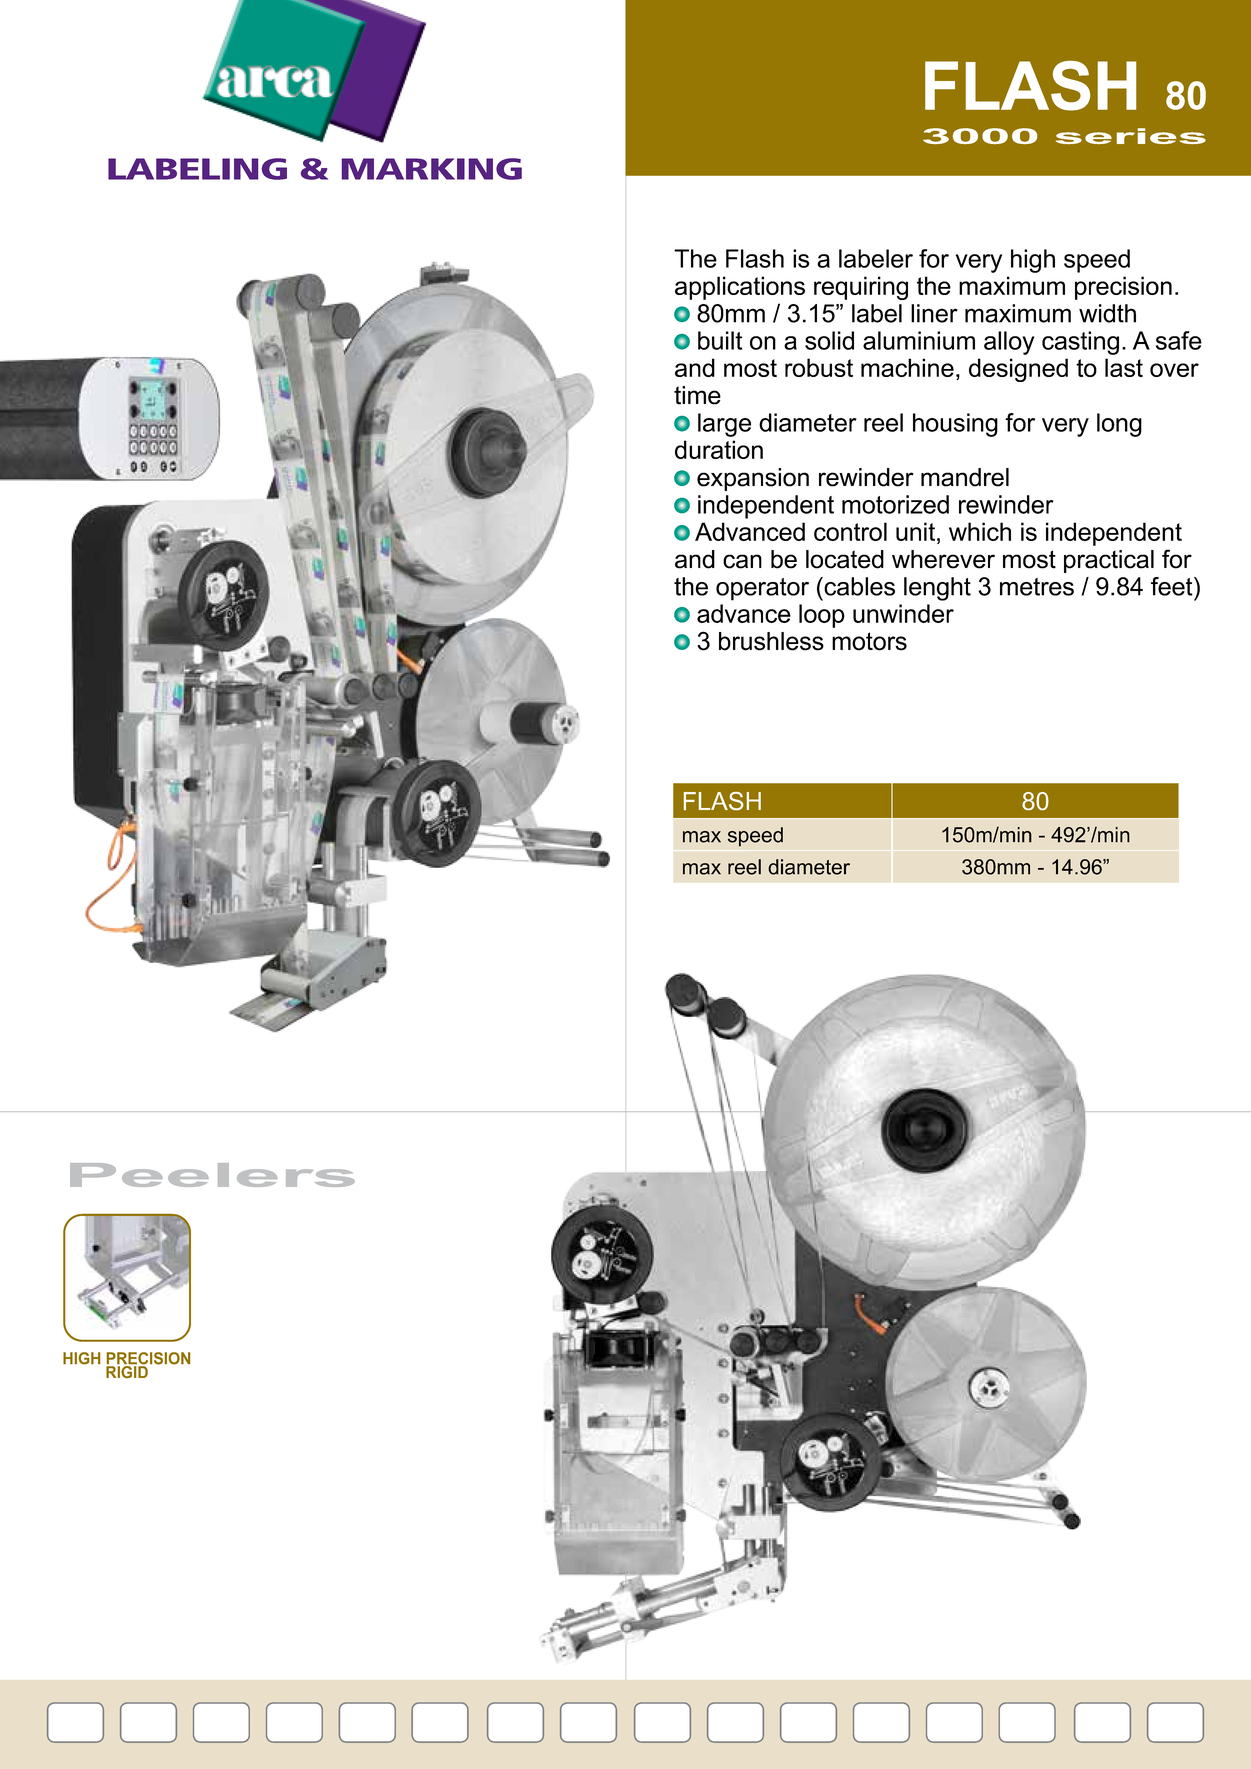 The image size is (1251, 1769). What do you see at coordinates (965, 477) in the screenshot?
I see `mandrel` at bounding box center [965, 477].
